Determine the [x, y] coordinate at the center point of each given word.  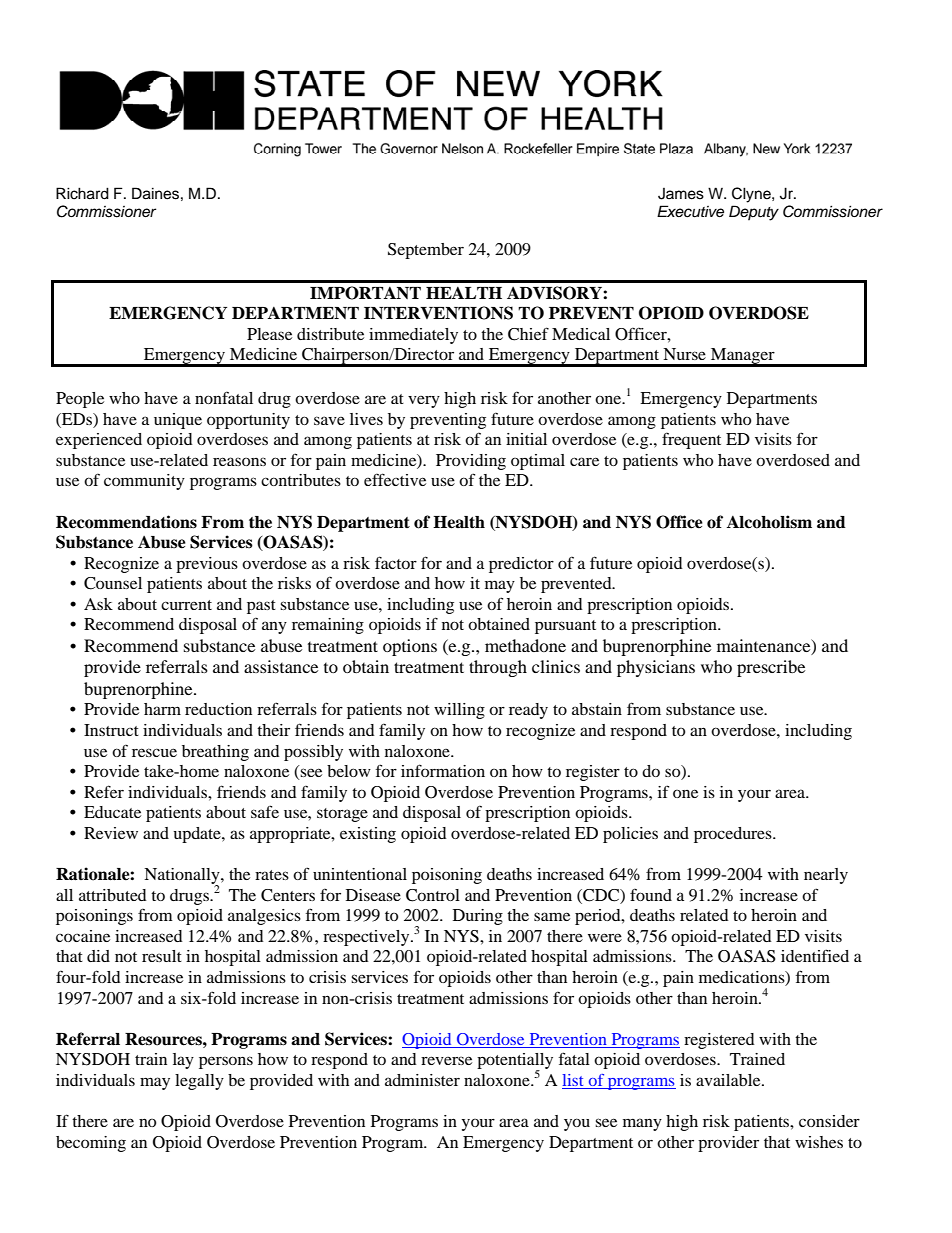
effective [395, 479]
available [729, 1080]
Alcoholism [769, 522]
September [426, 251]
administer [422, 1080]
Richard [82, 193]
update [198, 835]
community [144, 482]
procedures [734, 835]
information [443, 770]
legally [199, 1082]
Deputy [754, 213]
